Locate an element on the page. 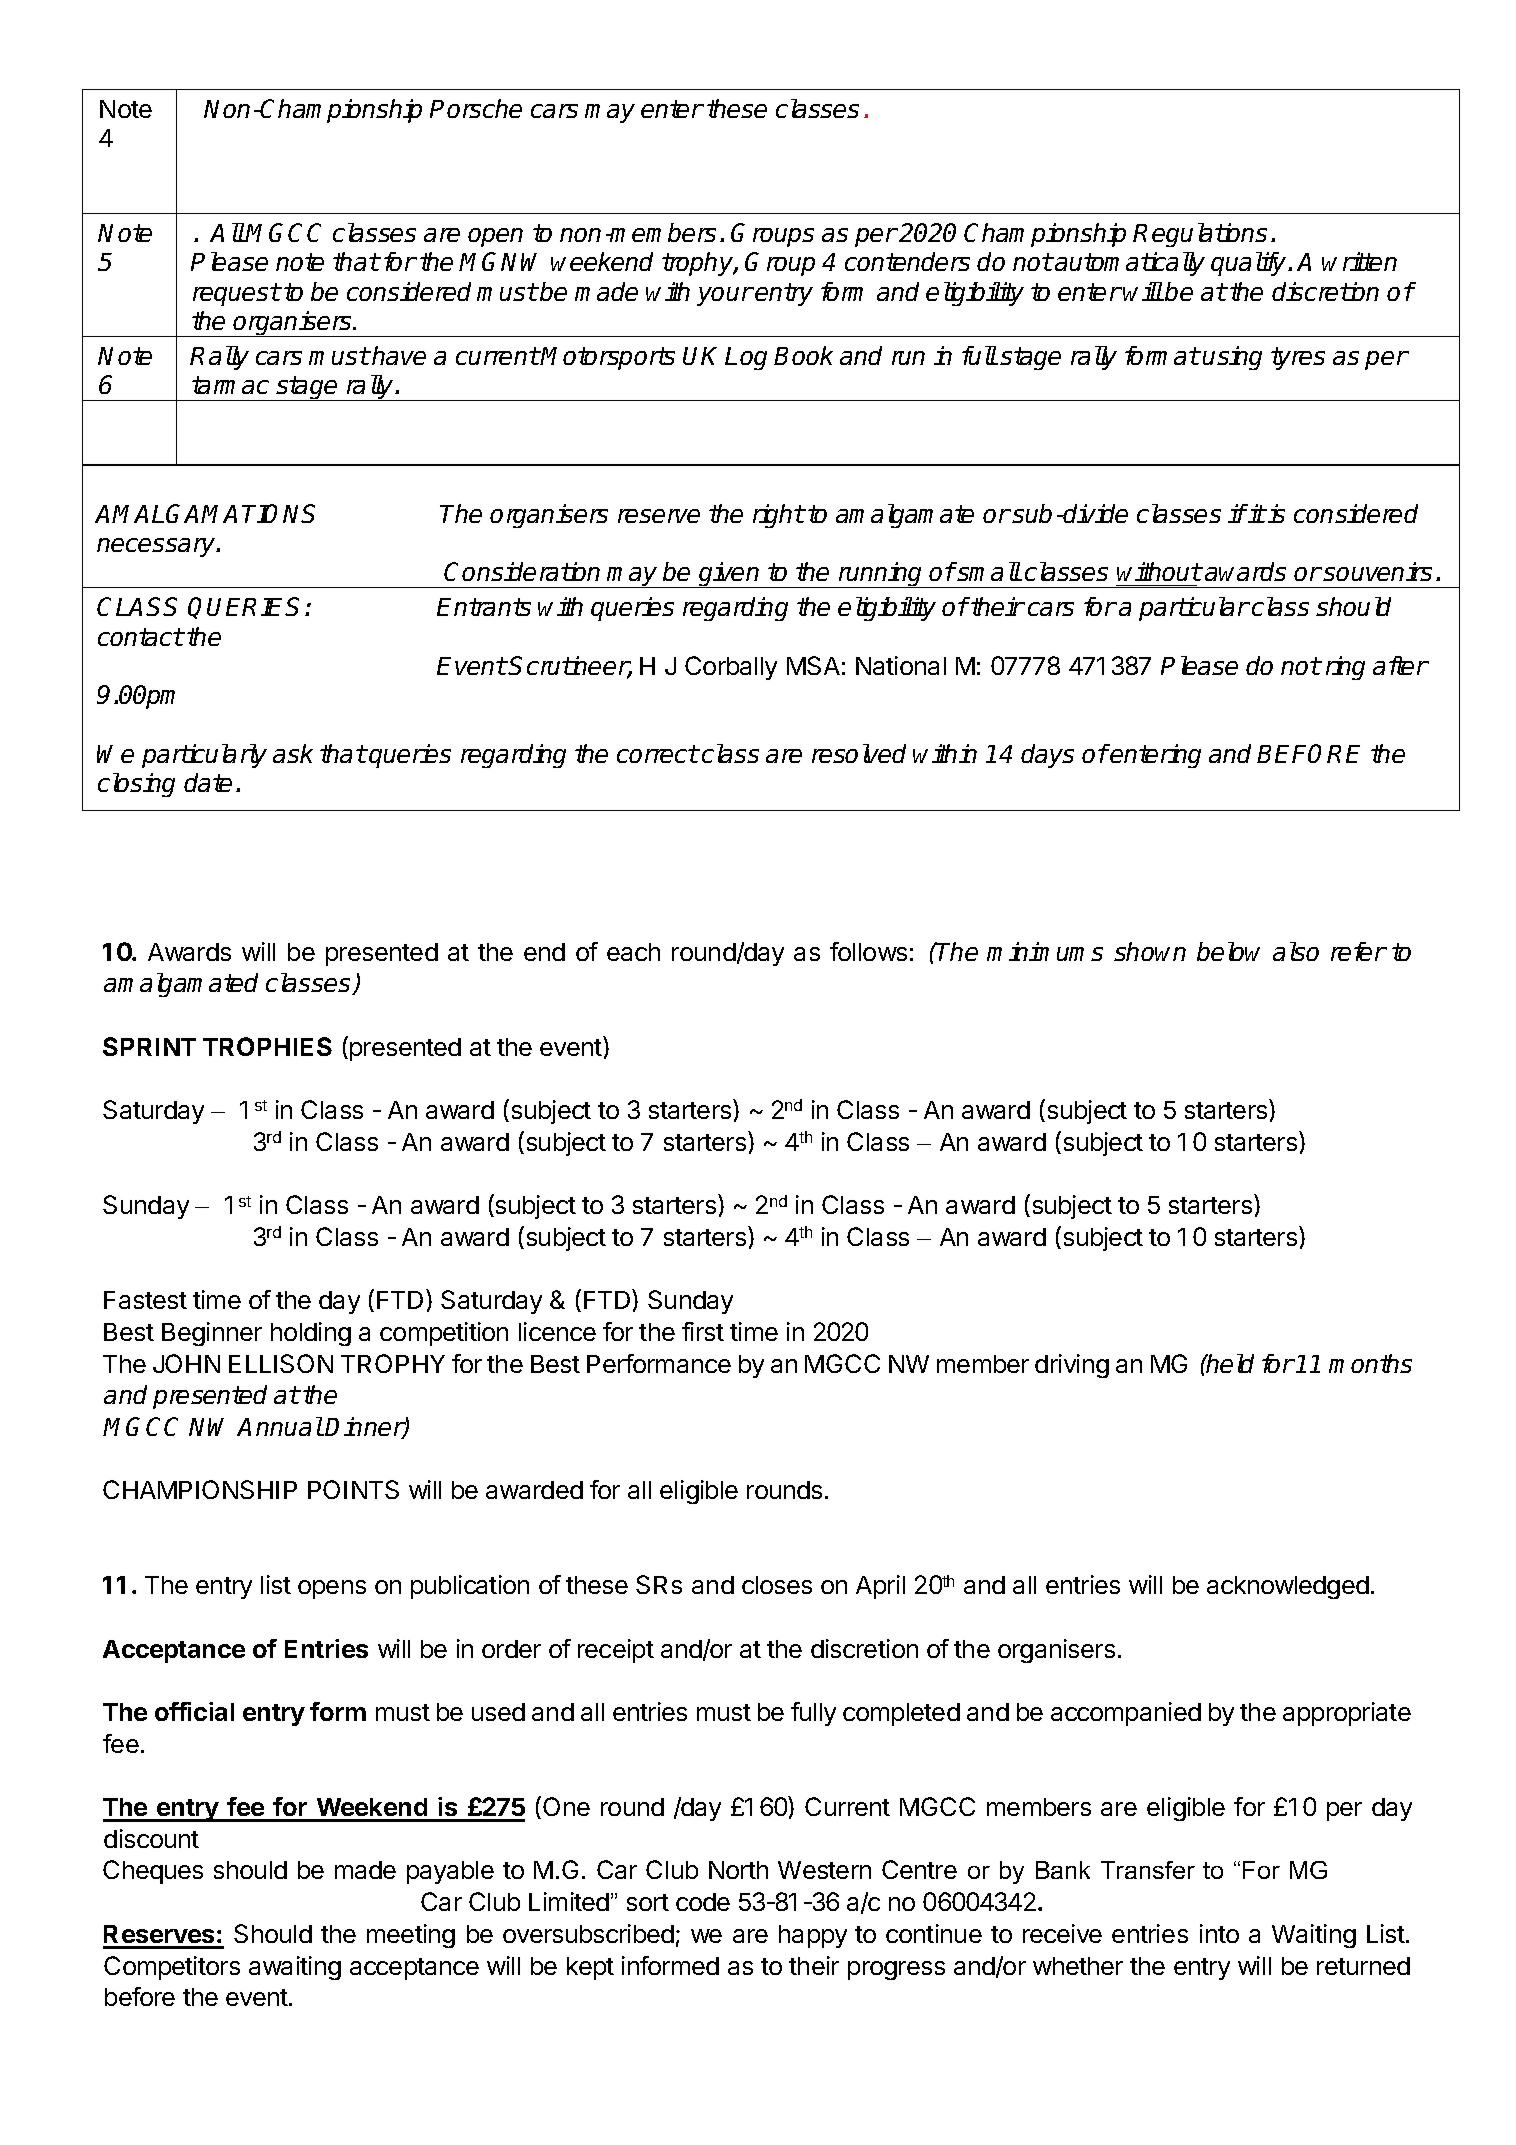  Regulations is located at coordinates (1200, 235).
